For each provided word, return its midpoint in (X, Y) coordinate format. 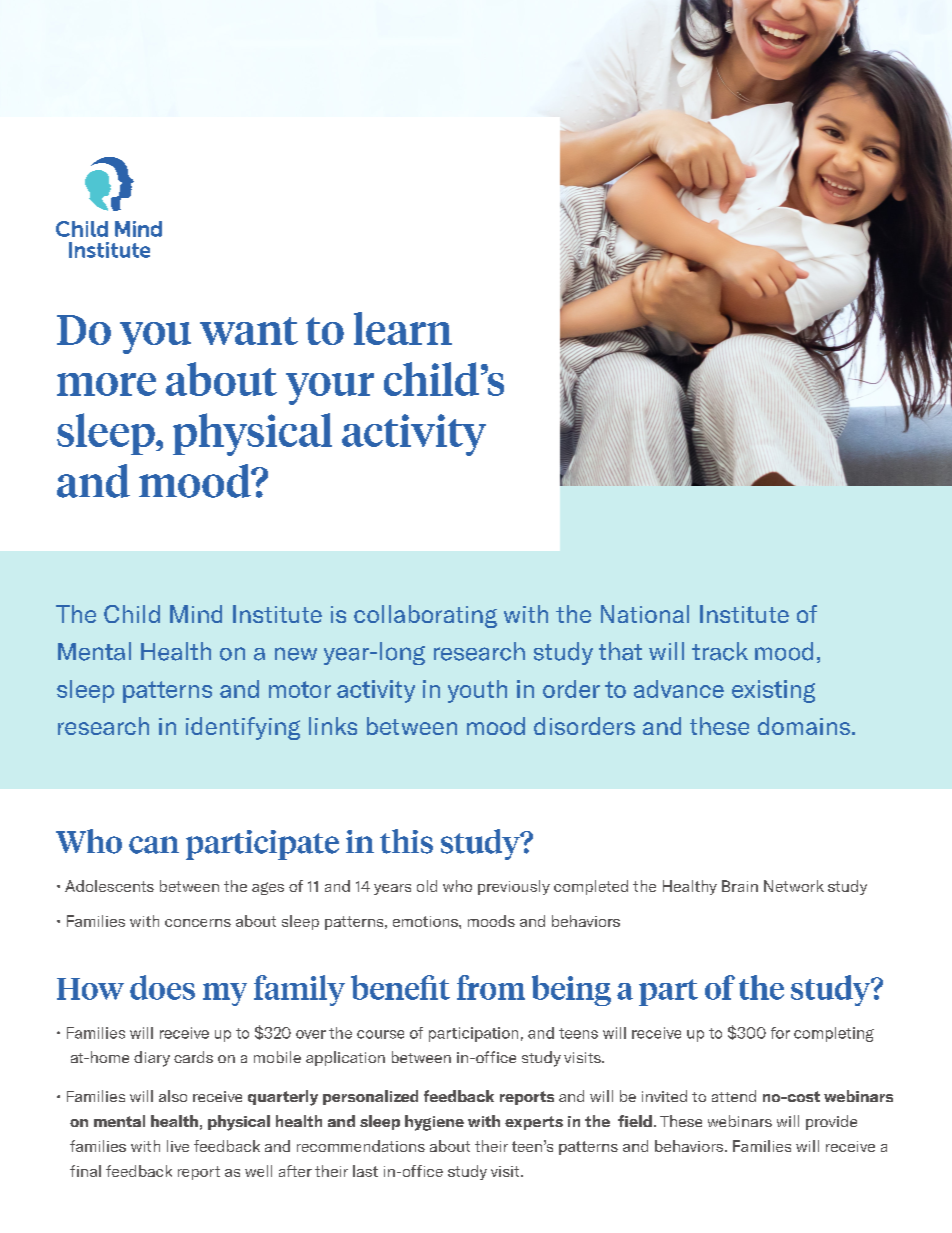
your (330, 389)
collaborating (425, 616)
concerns (198, 923)
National (645, 614)
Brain (740, 886)
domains (804, 726)
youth (477, 691)
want (249, 331)
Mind (196, 614)
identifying (243, 728)
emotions (426, 921)
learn (403, 328)
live (178, 1146)
